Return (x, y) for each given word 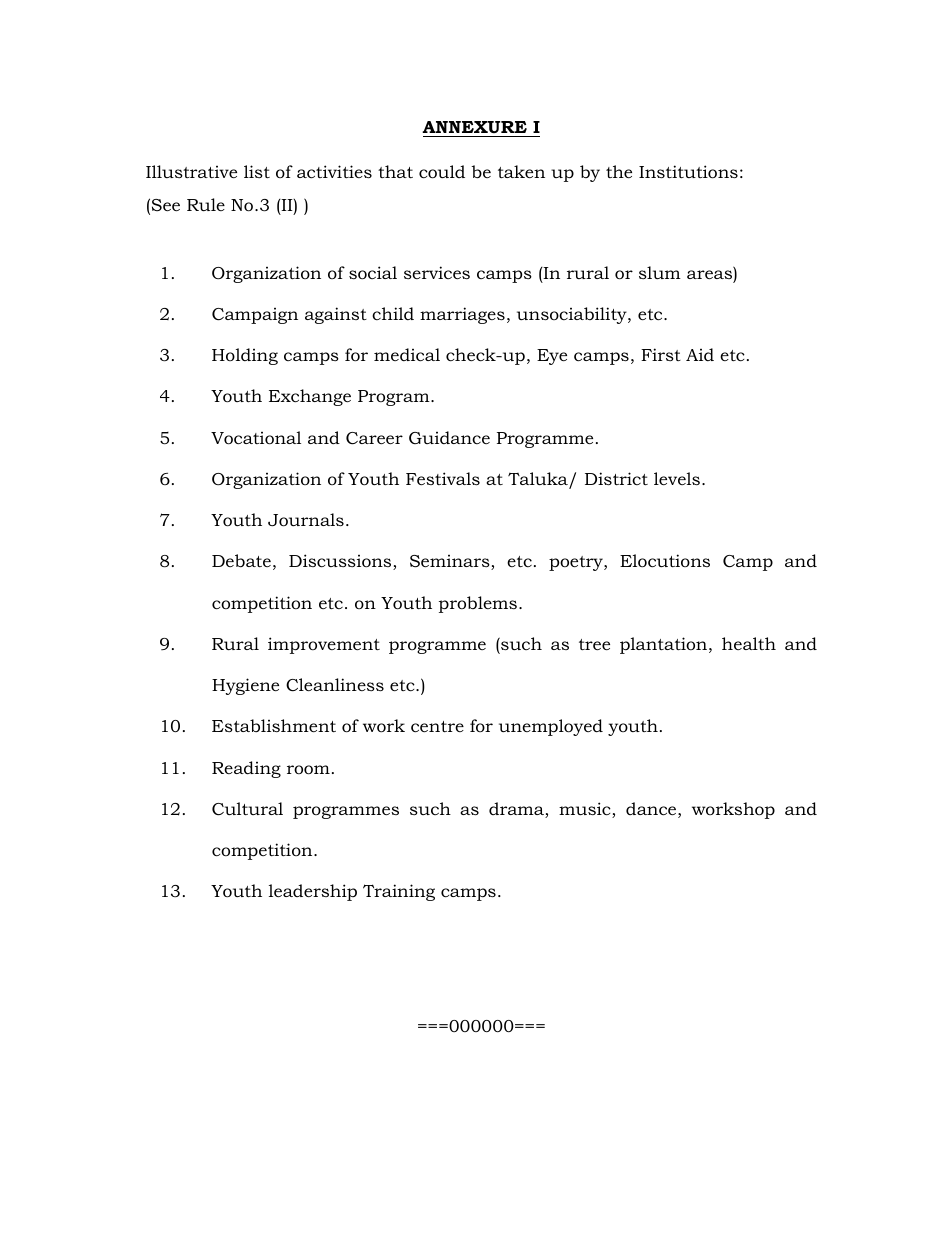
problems (478, 604)
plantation (665, 645)
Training (399, 892)
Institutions (688, 172)
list (257, 171)
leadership (313, 892)
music (586, 810)
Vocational (256, 438)
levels (677, 478)
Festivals (443, 478)
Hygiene (245, 686)
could (442, 172)
